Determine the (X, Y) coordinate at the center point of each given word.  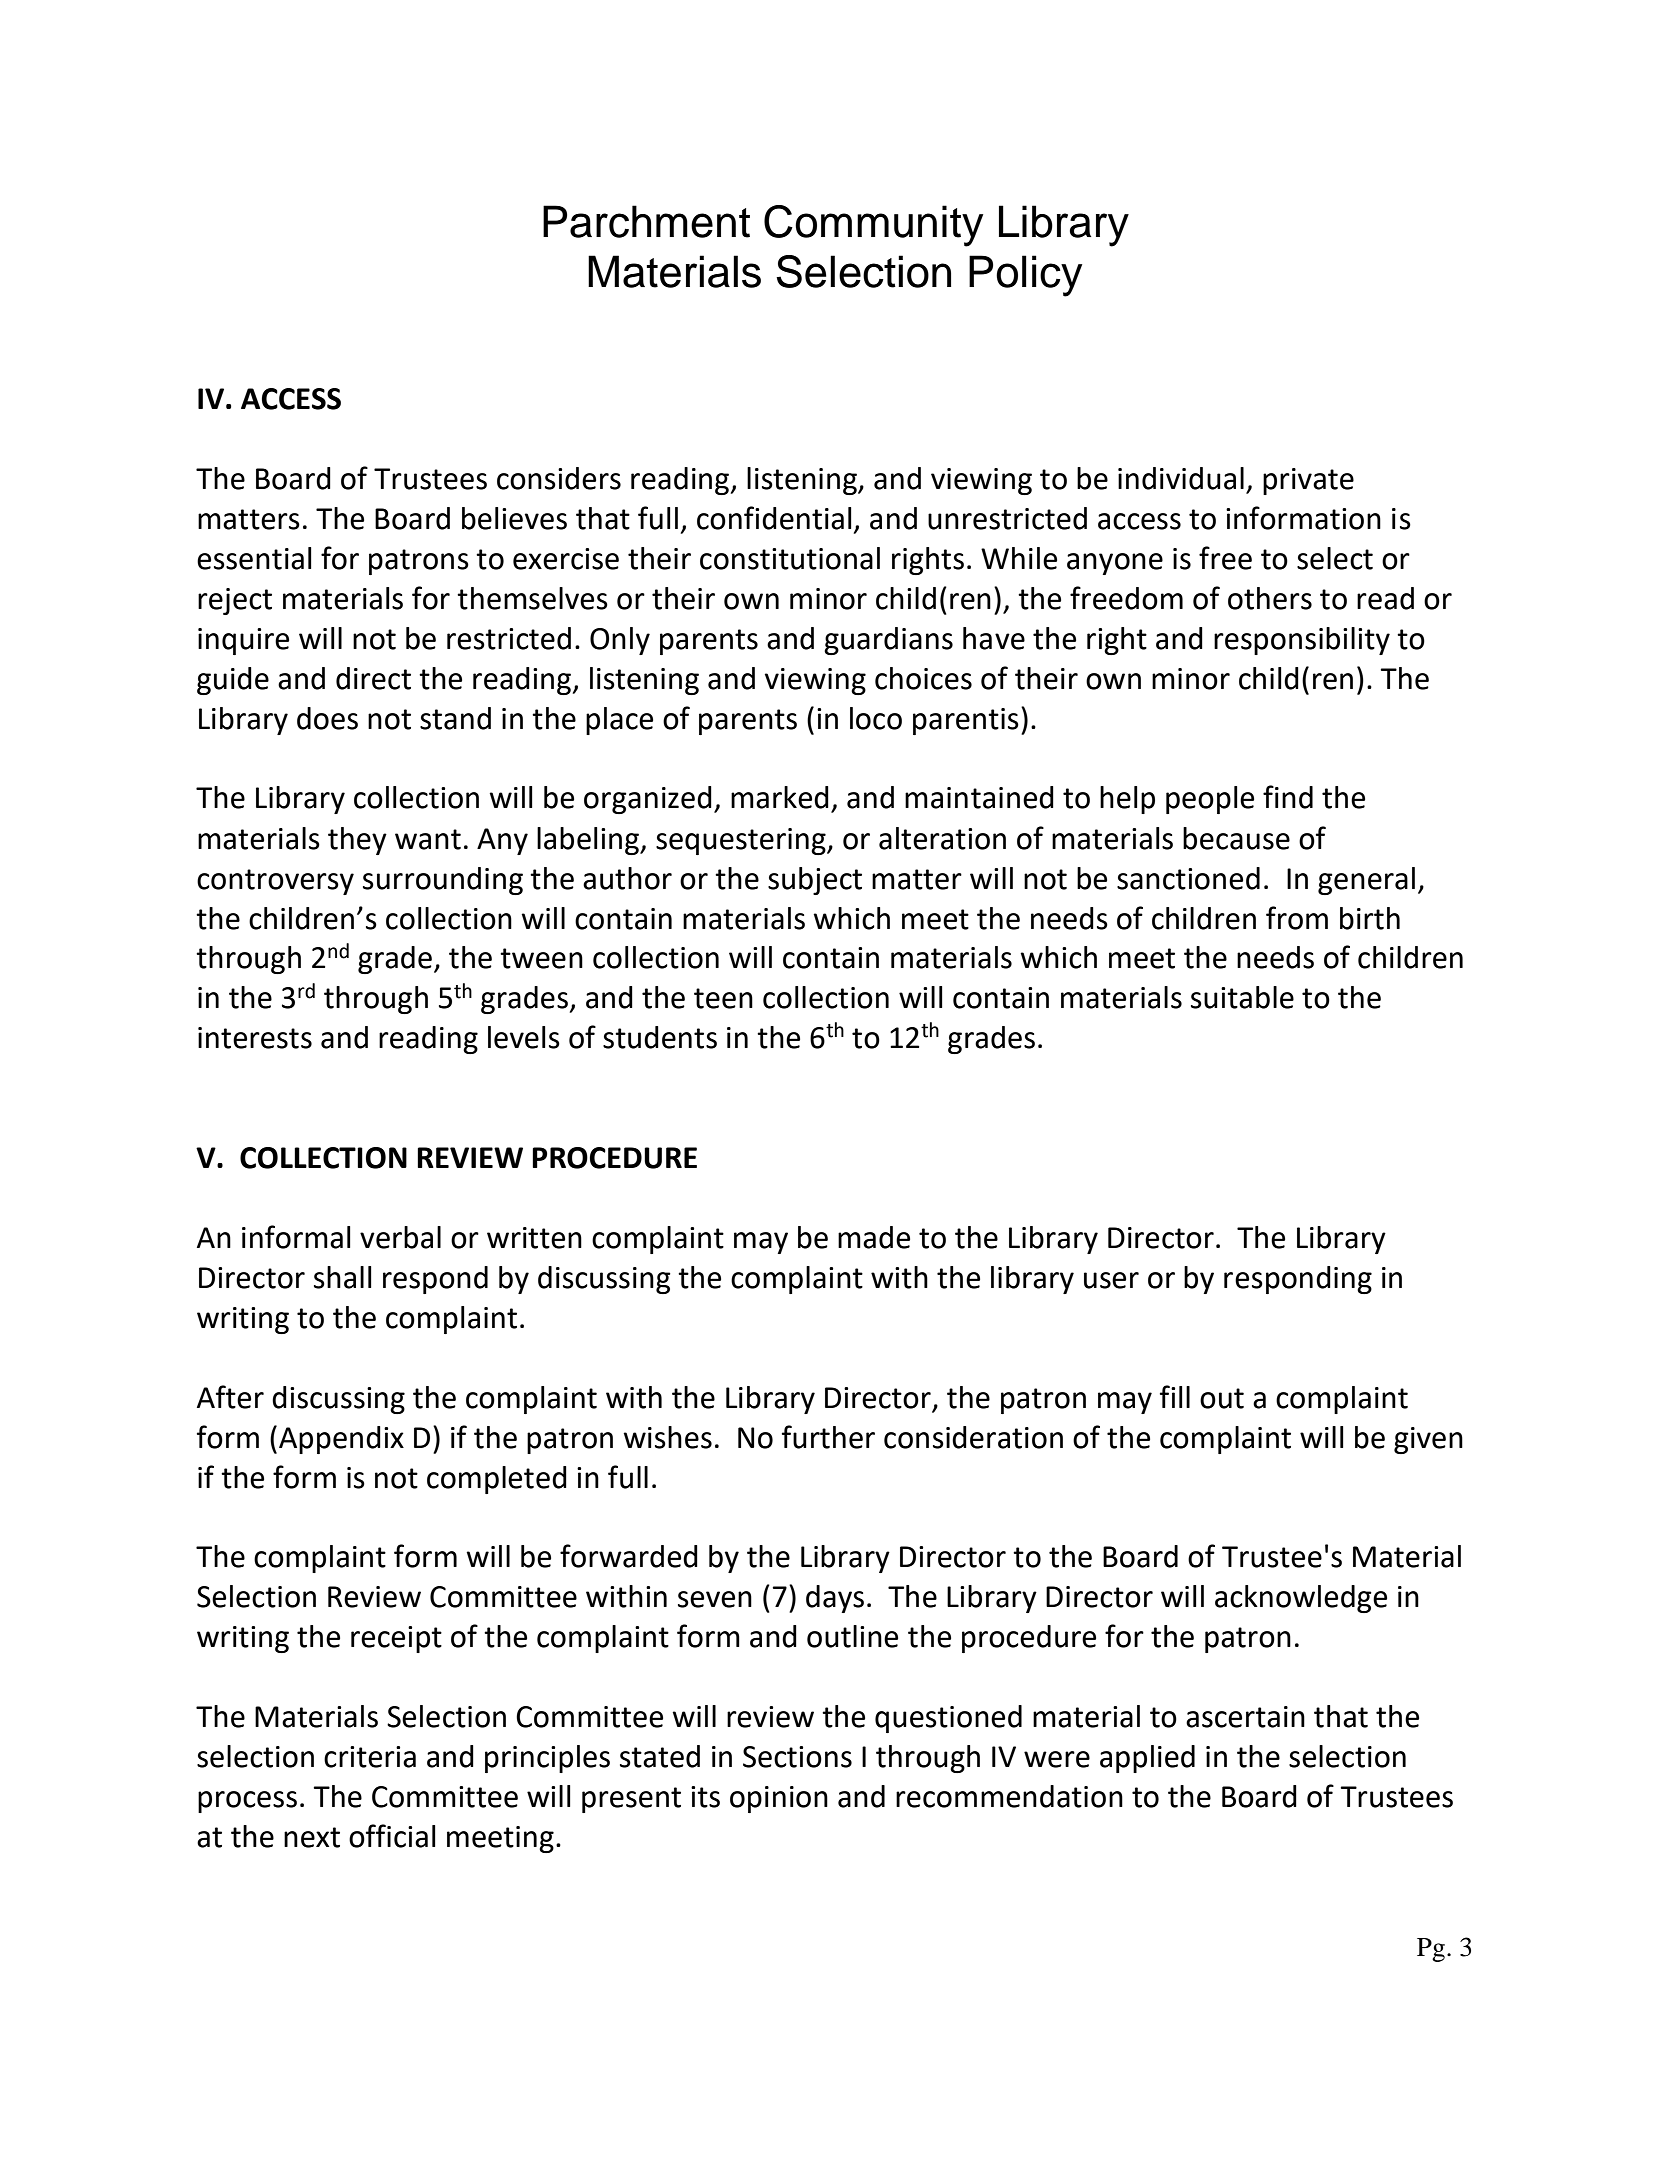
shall (343, 1277)
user (1111, 1280)
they (357, 841)
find (1288, 797)
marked (780, 797)
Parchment (646, 221)
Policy (1025, 276)
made (874, 1237)
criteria (370, 1757)
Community (873, 226)
